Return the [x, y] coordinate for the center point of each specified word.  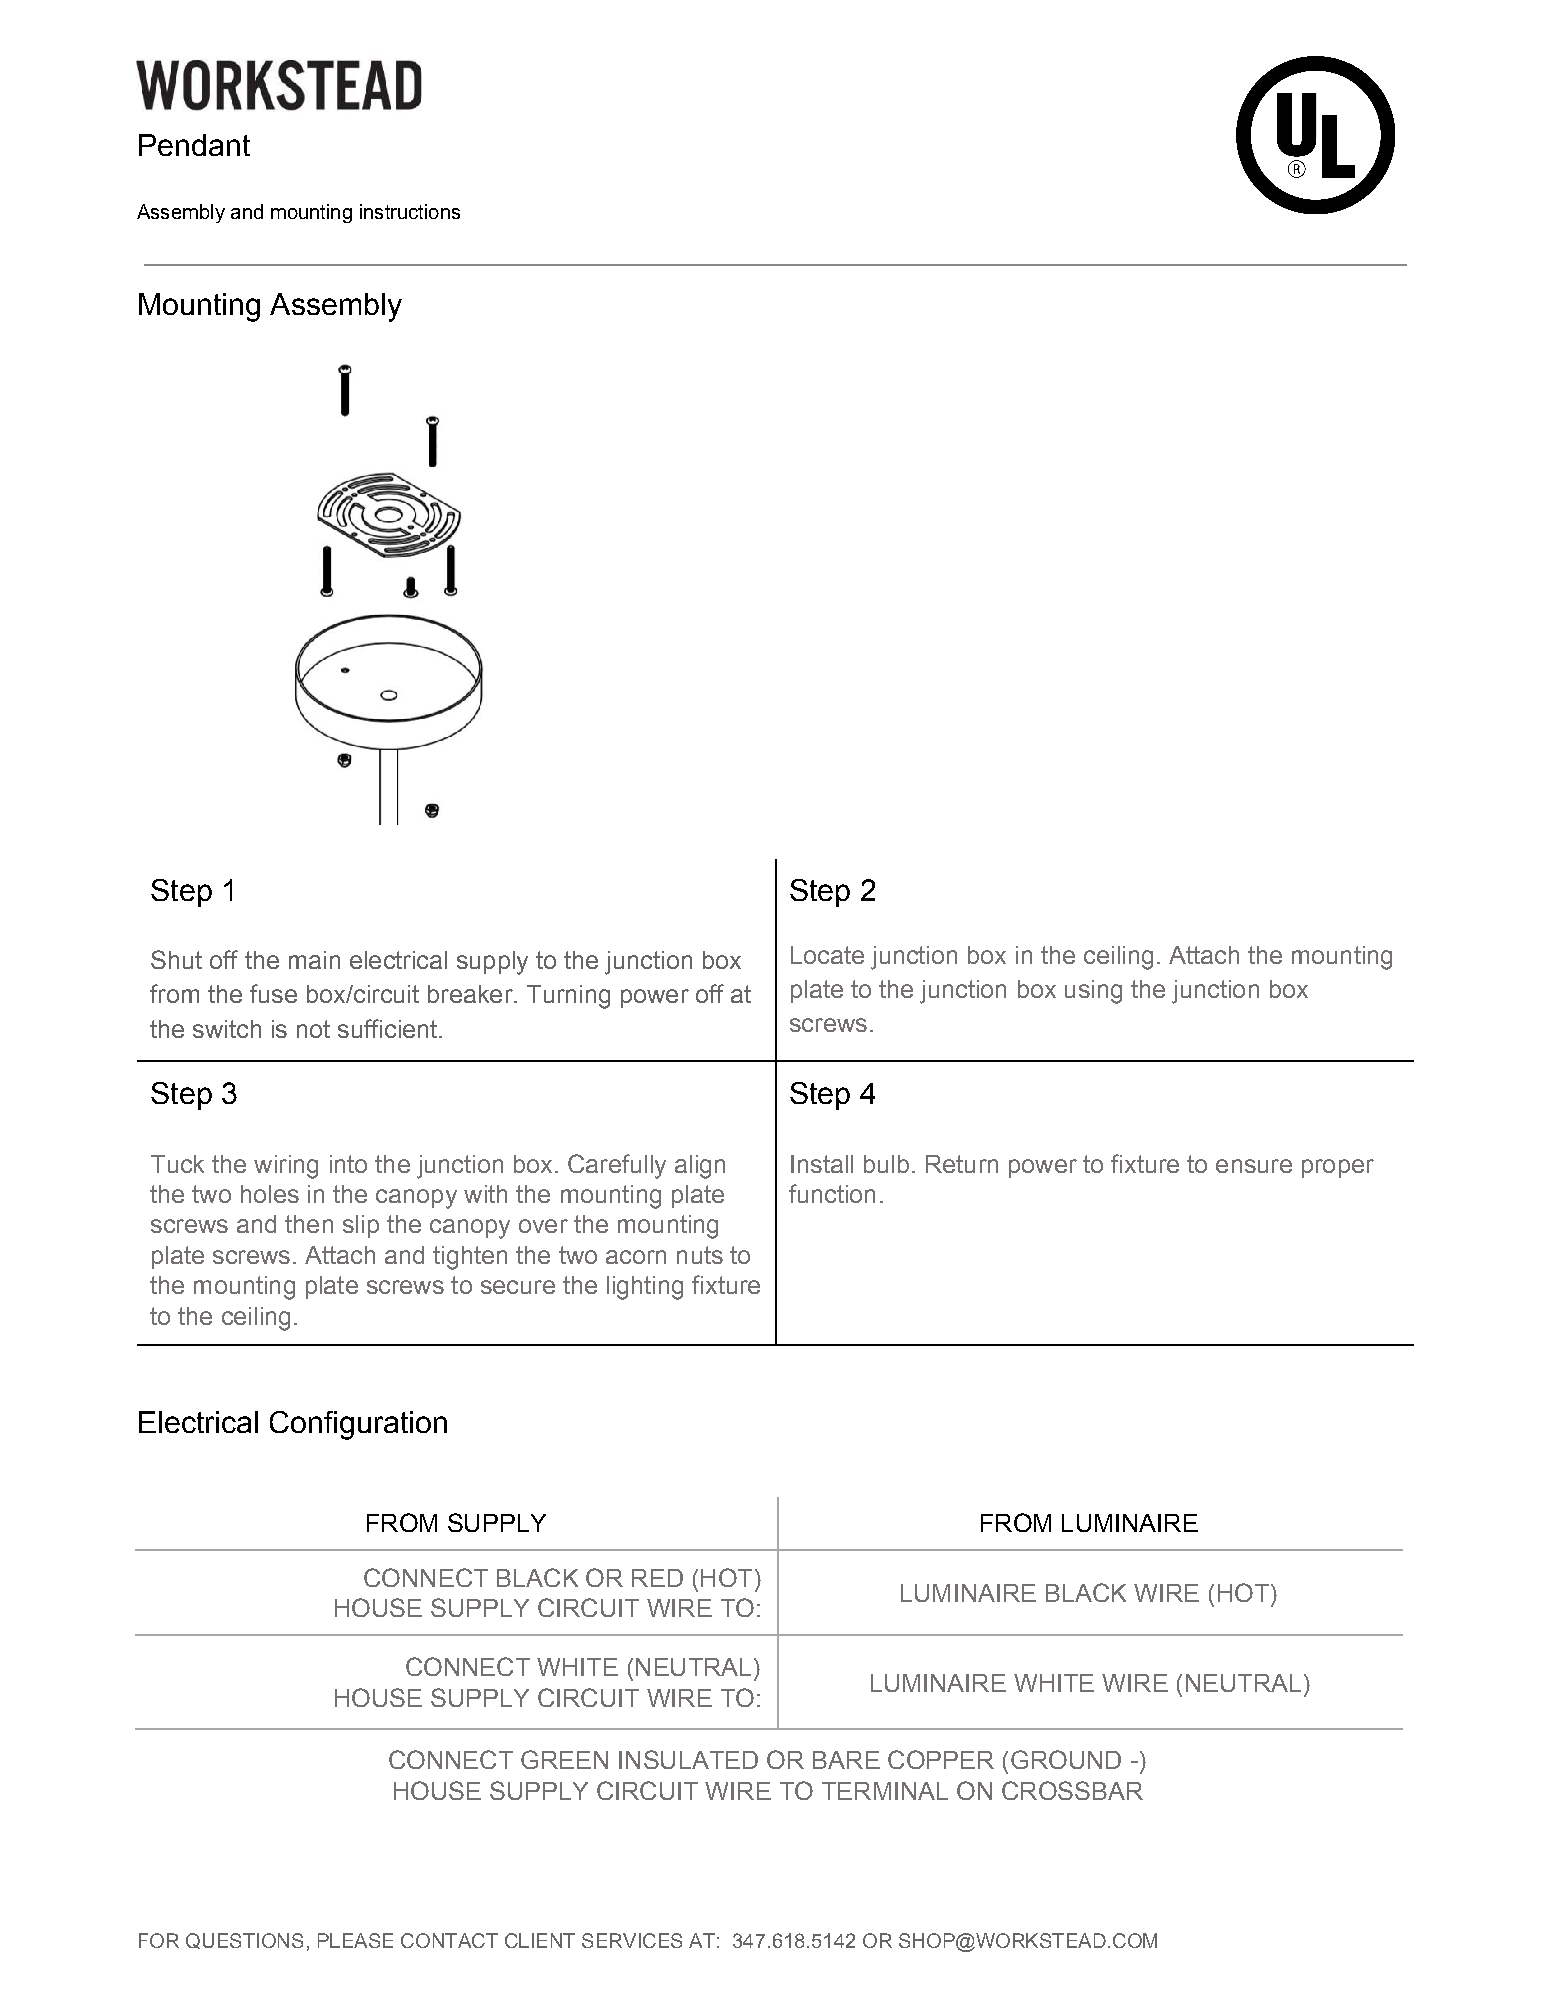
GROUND [1066, 1759]
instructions [410, 211]
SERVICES [632, 1940]
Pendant [194, 145]
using [1093, 992]
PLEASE [355, 1940]
